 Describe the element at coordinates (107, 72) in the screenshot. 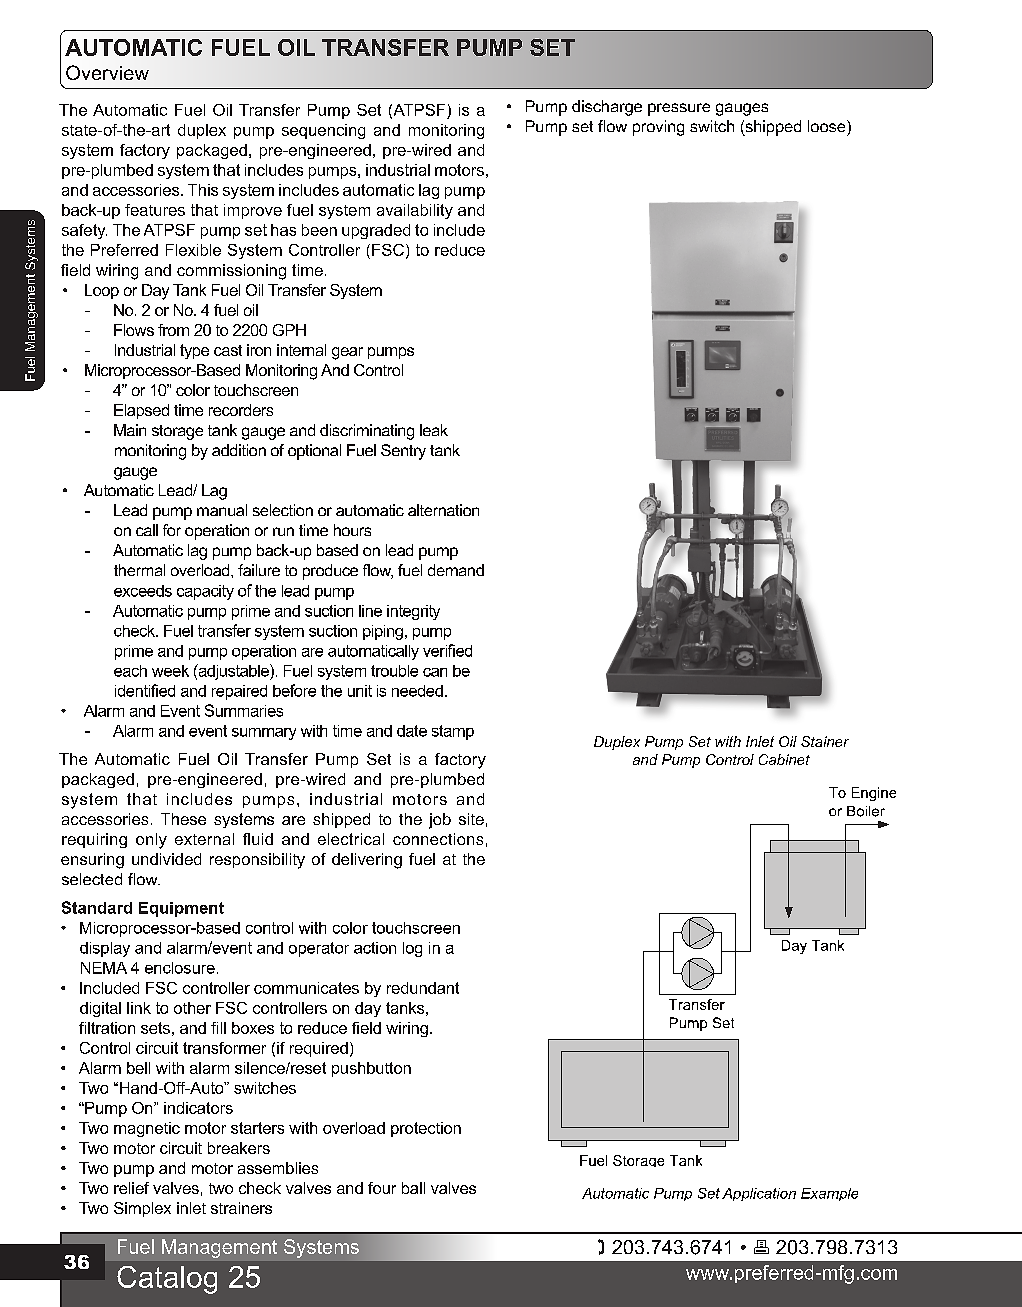

I see `Overview` at that location.
